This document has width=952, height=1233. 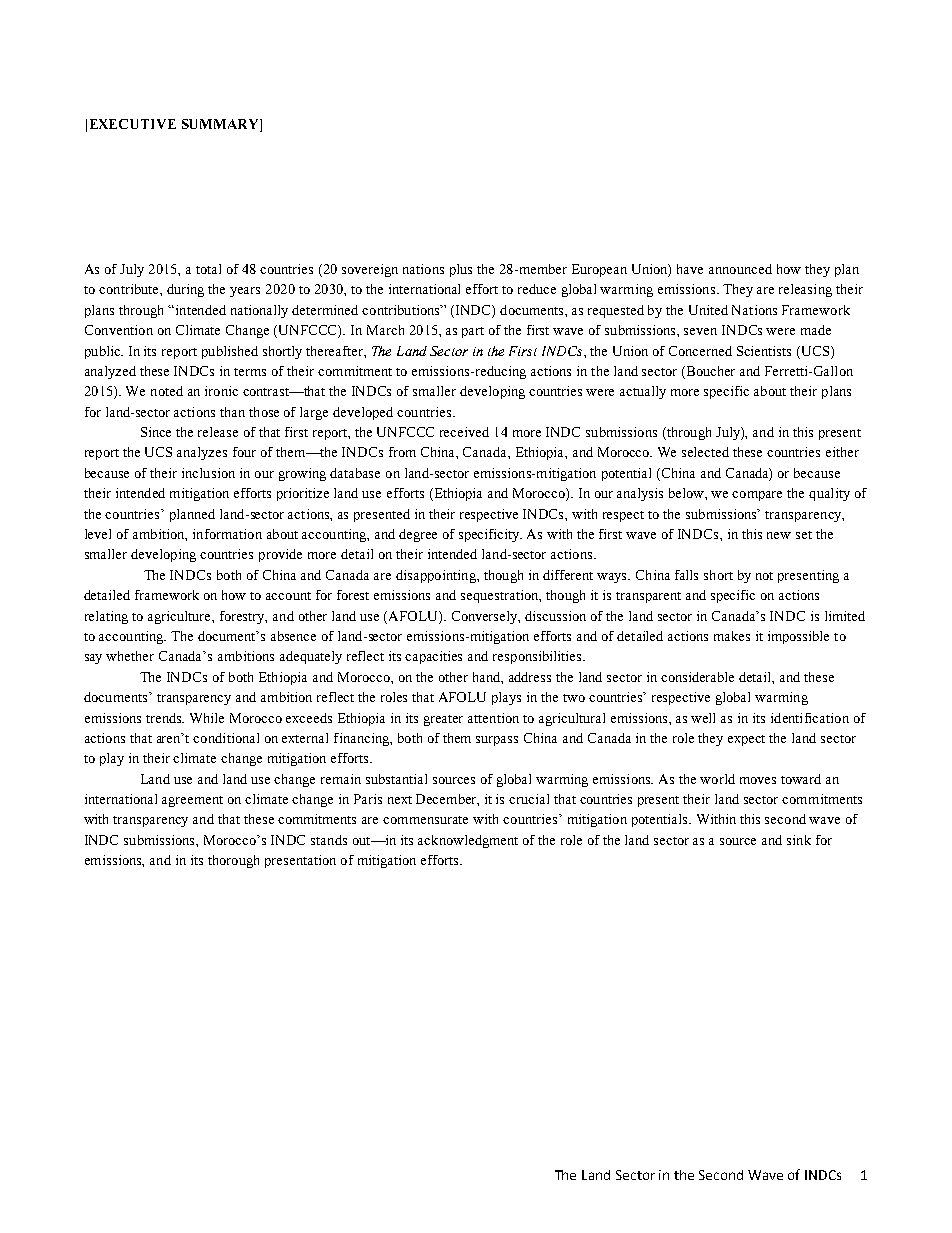 I want to click on part, so click(x=473, y=332).
